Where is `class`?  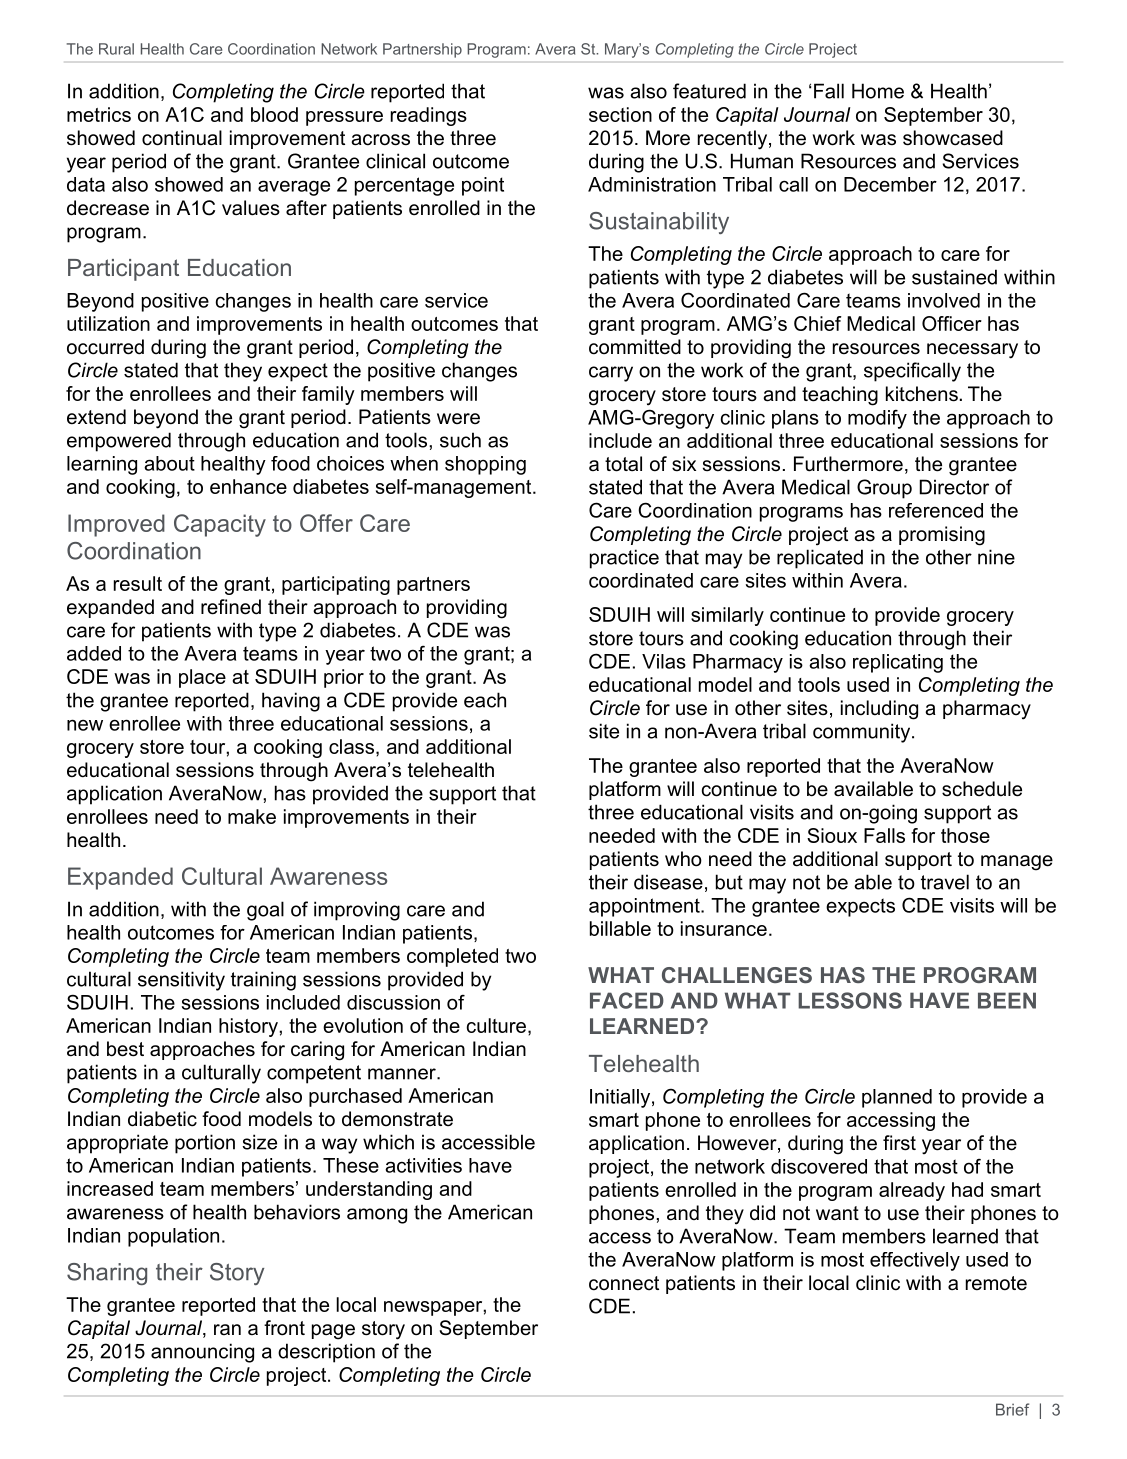
class is located at coordinates (351, 746).
